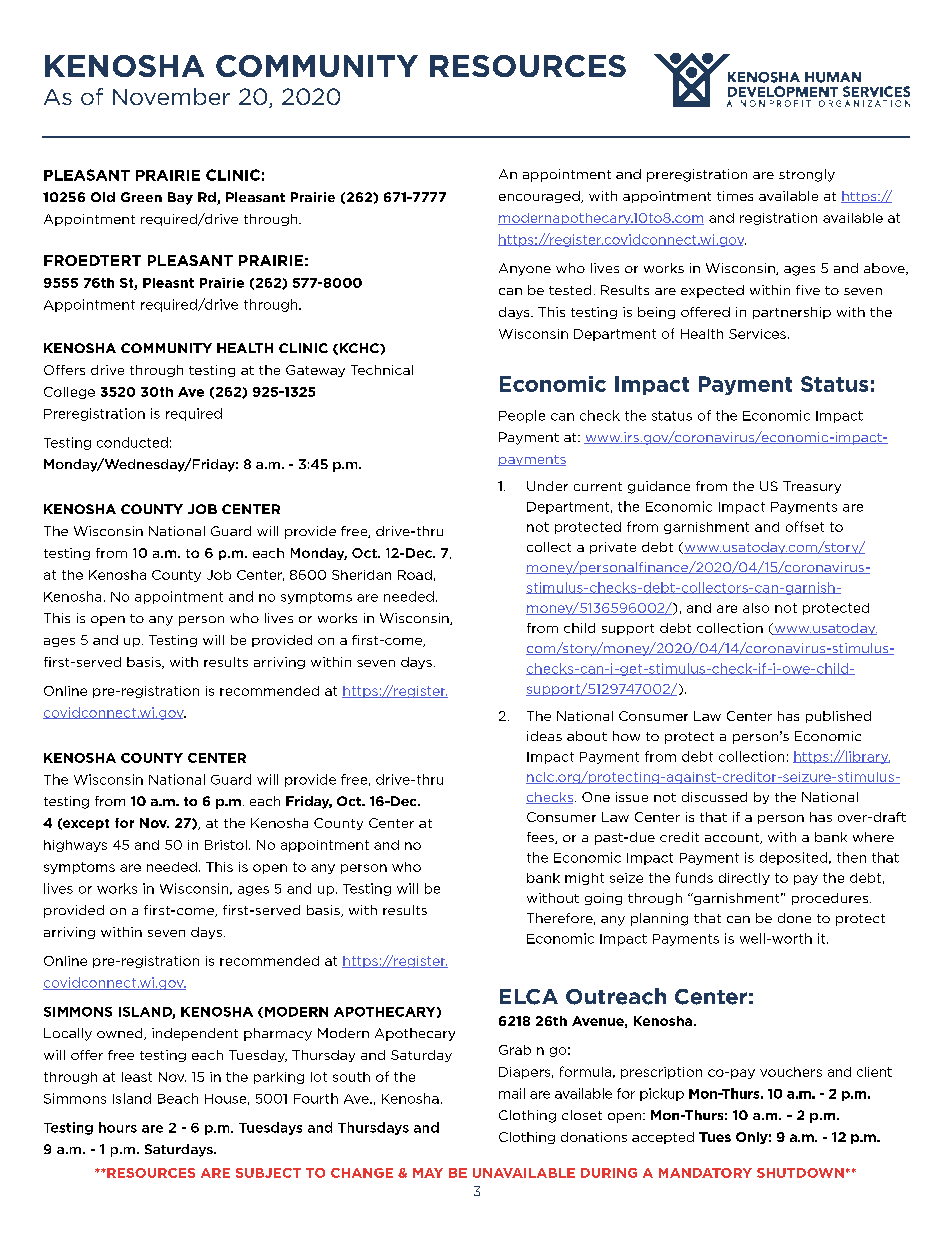  I want to click on fees, so click(541, 838).
